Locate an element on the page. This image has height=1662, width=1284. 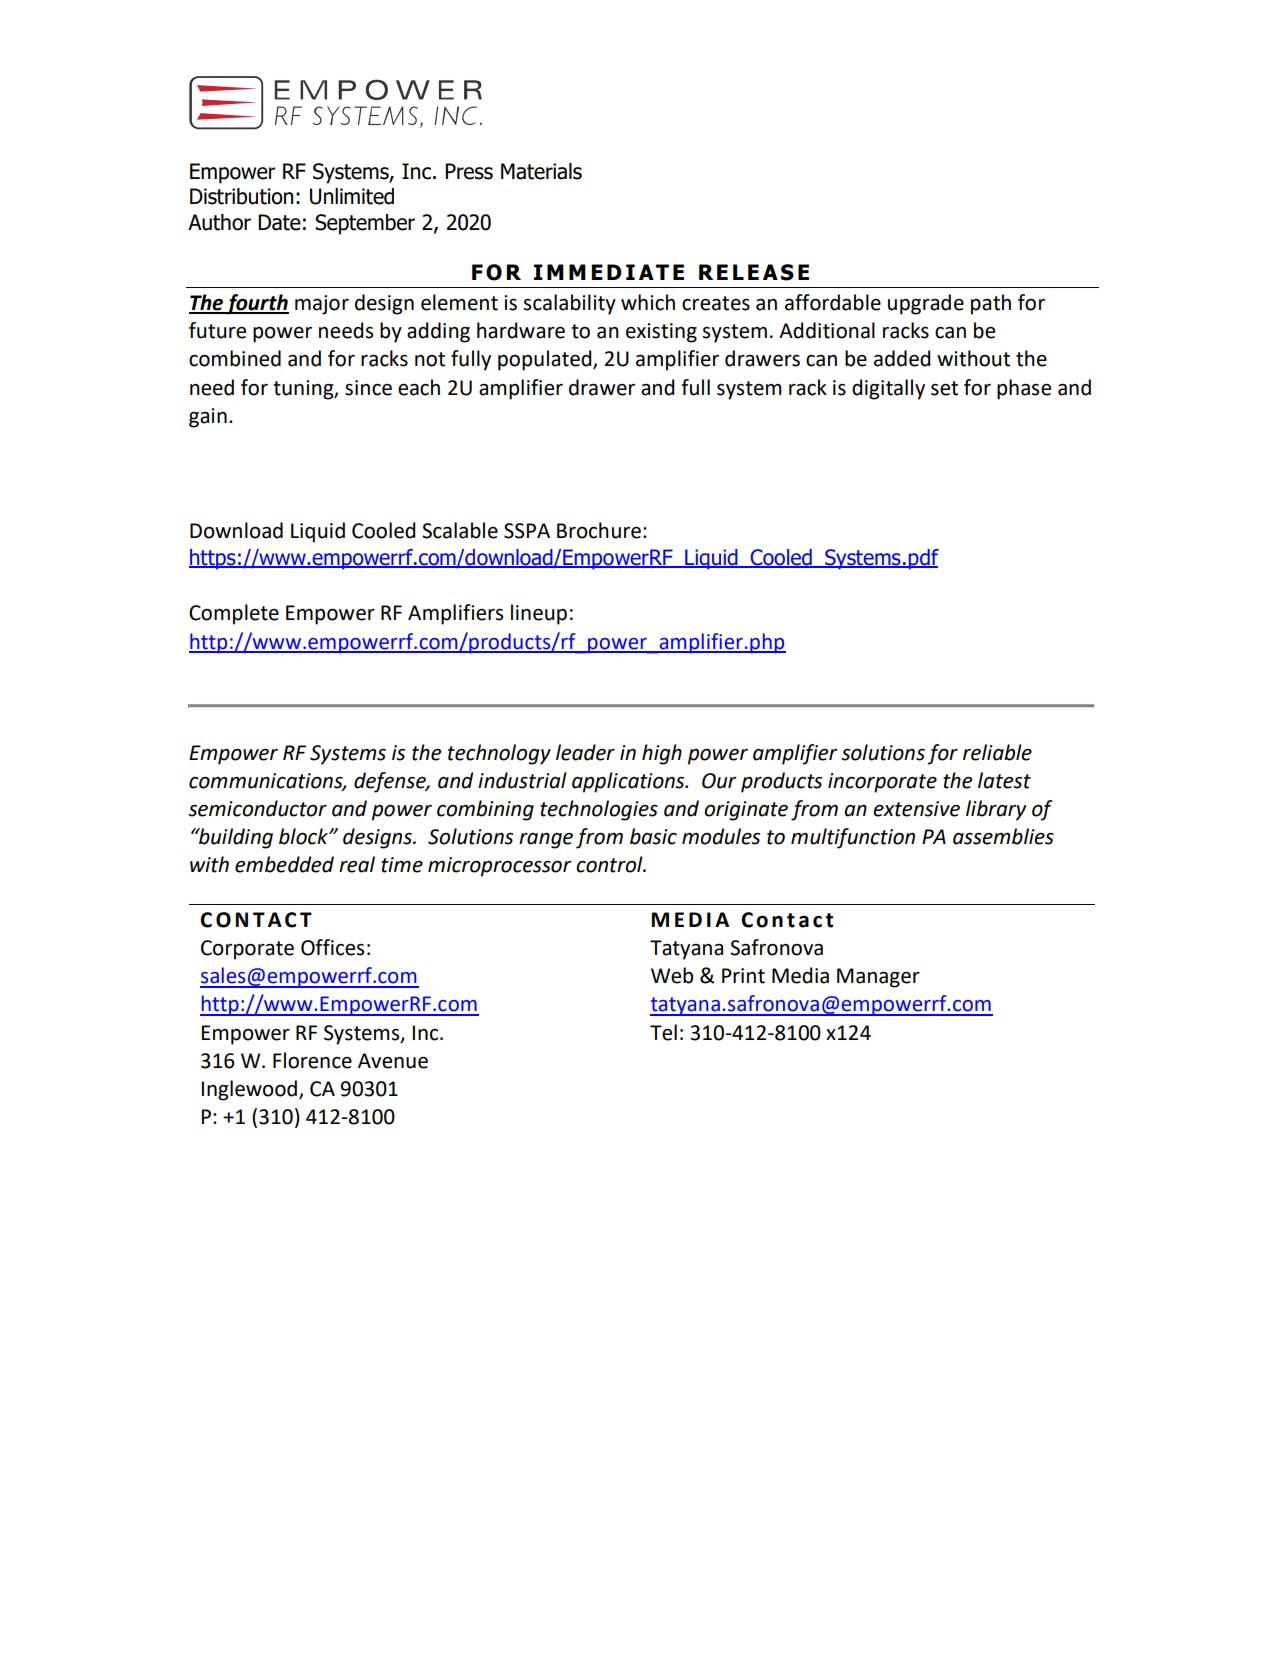
upgrade is located at coordinates (926, 304).
